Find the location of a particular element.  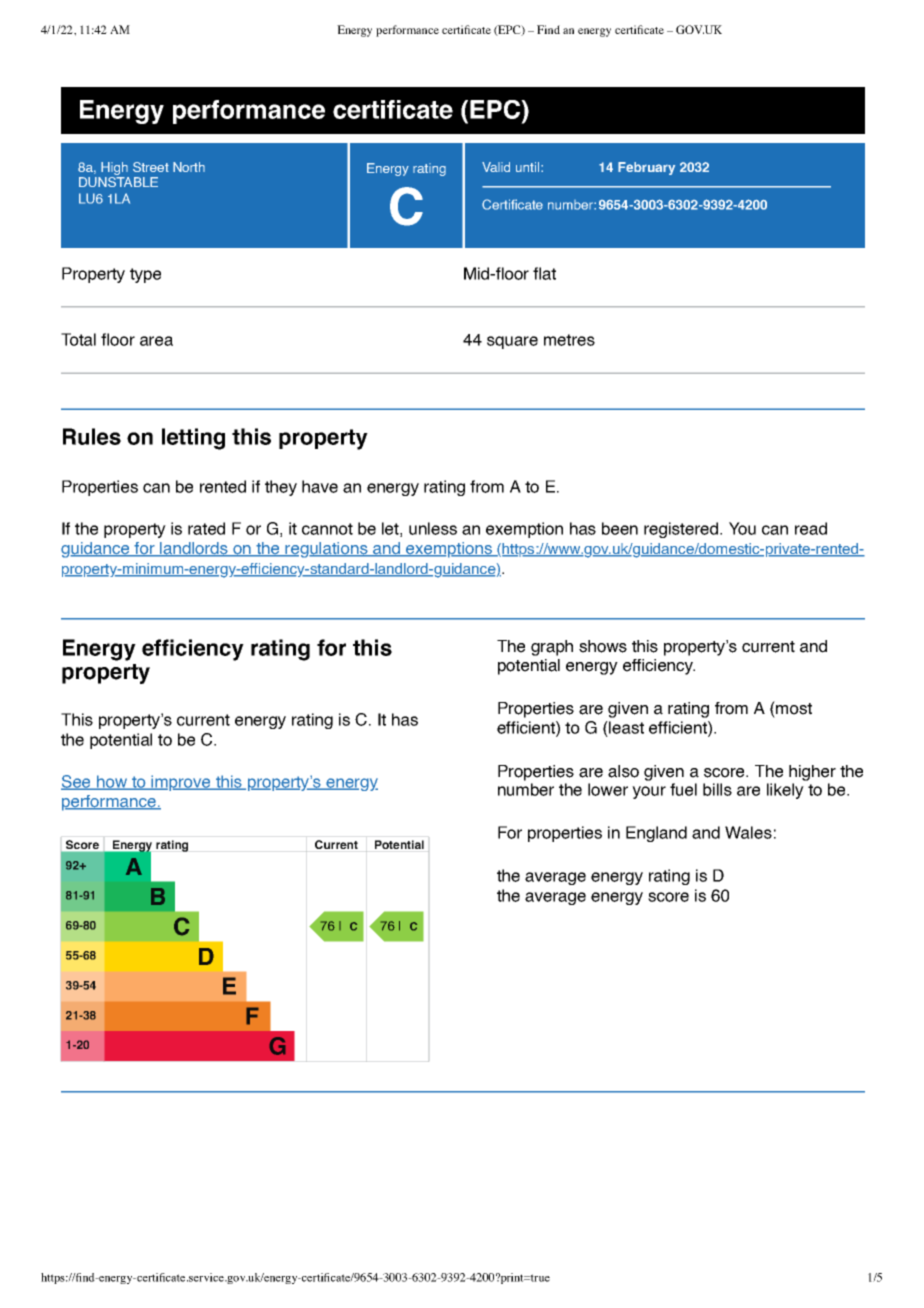

lower is located at coordinates (608, 789).
